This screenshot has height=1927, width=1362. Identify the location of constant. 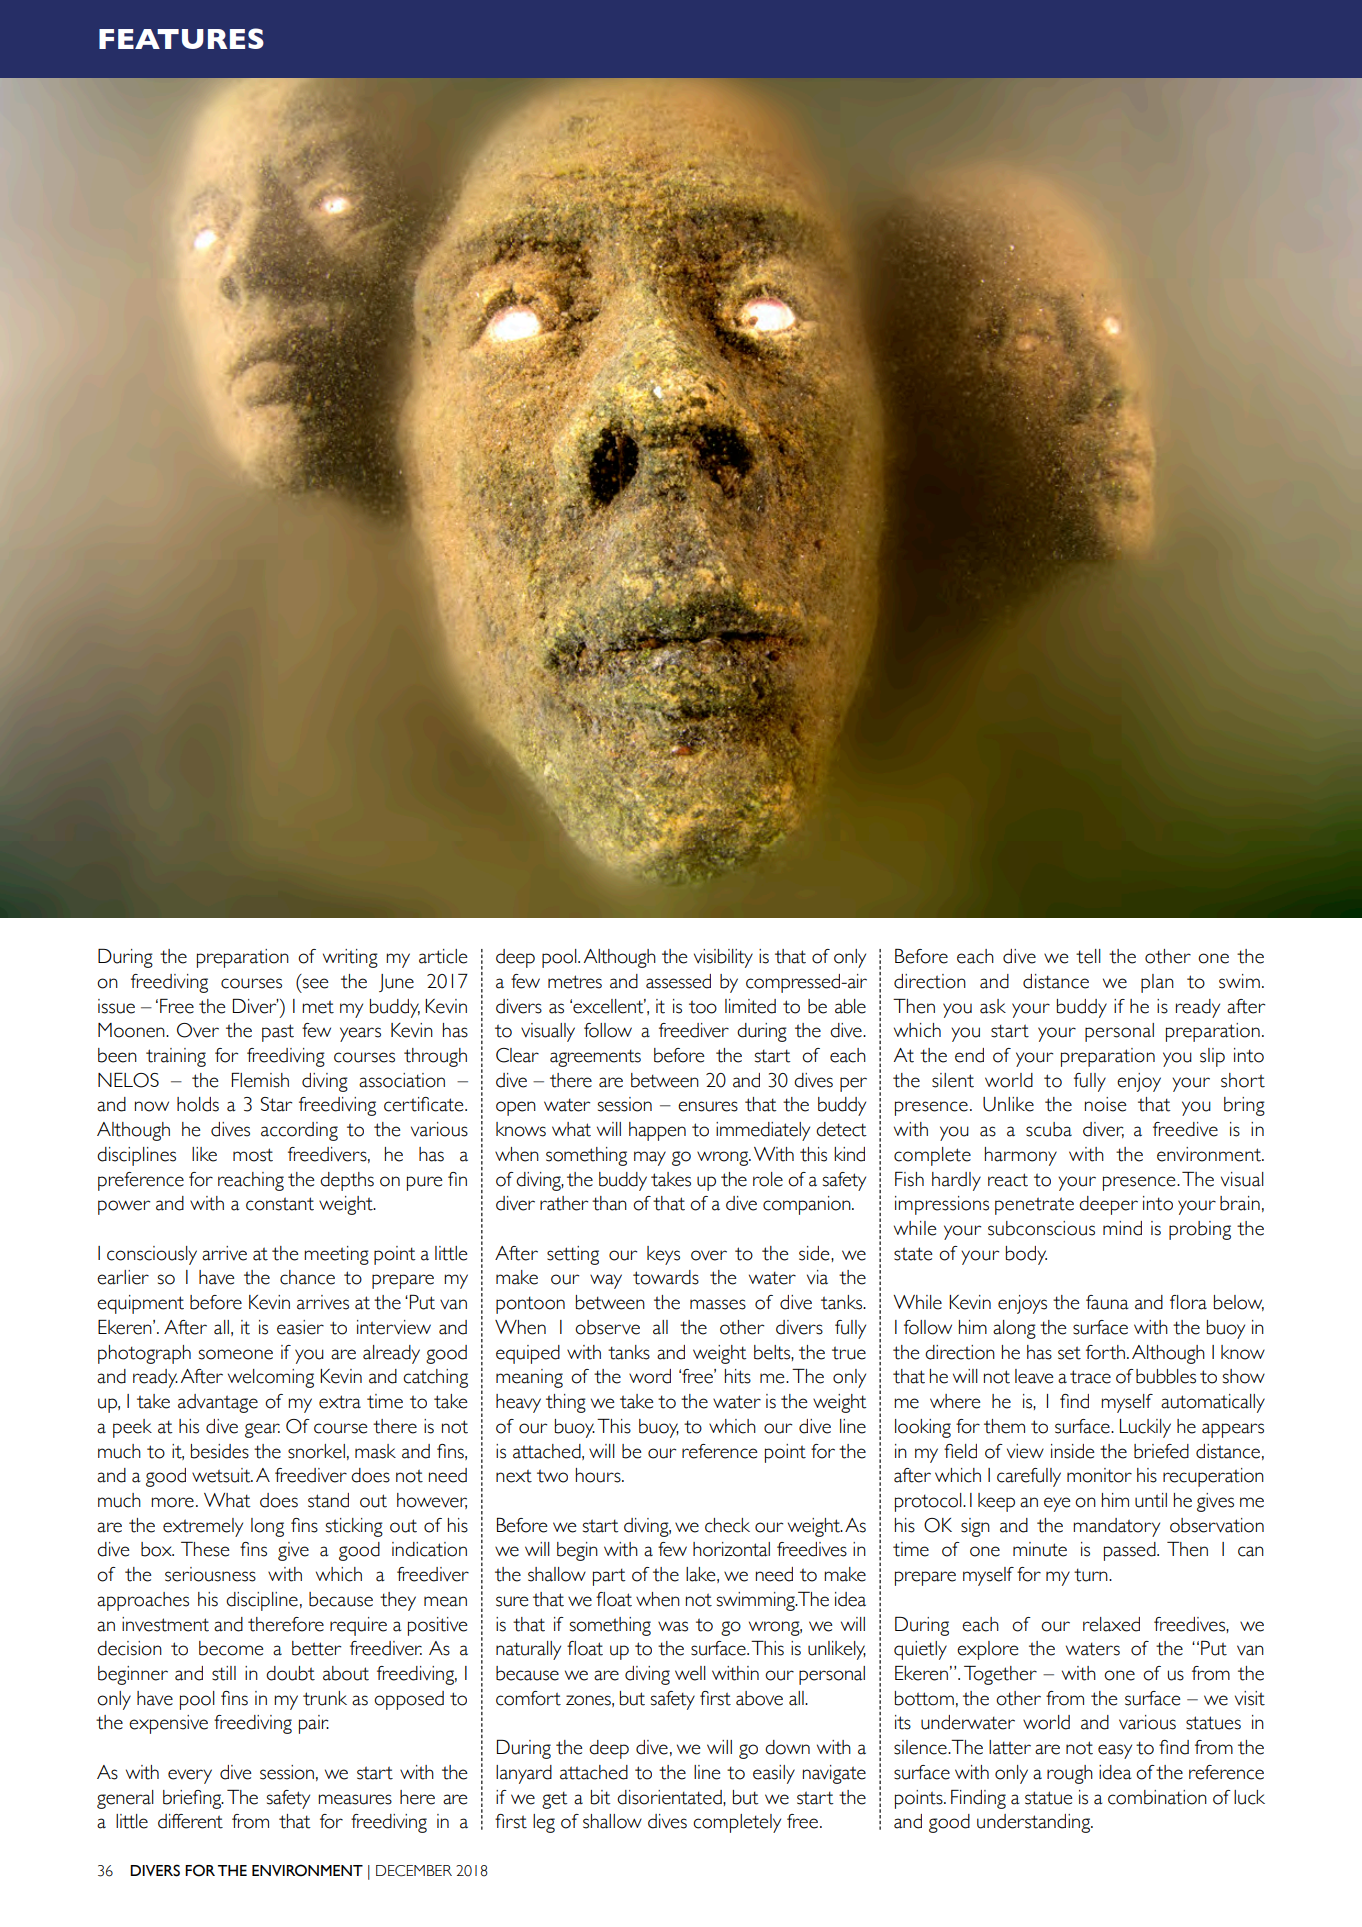
(280, 1204).
